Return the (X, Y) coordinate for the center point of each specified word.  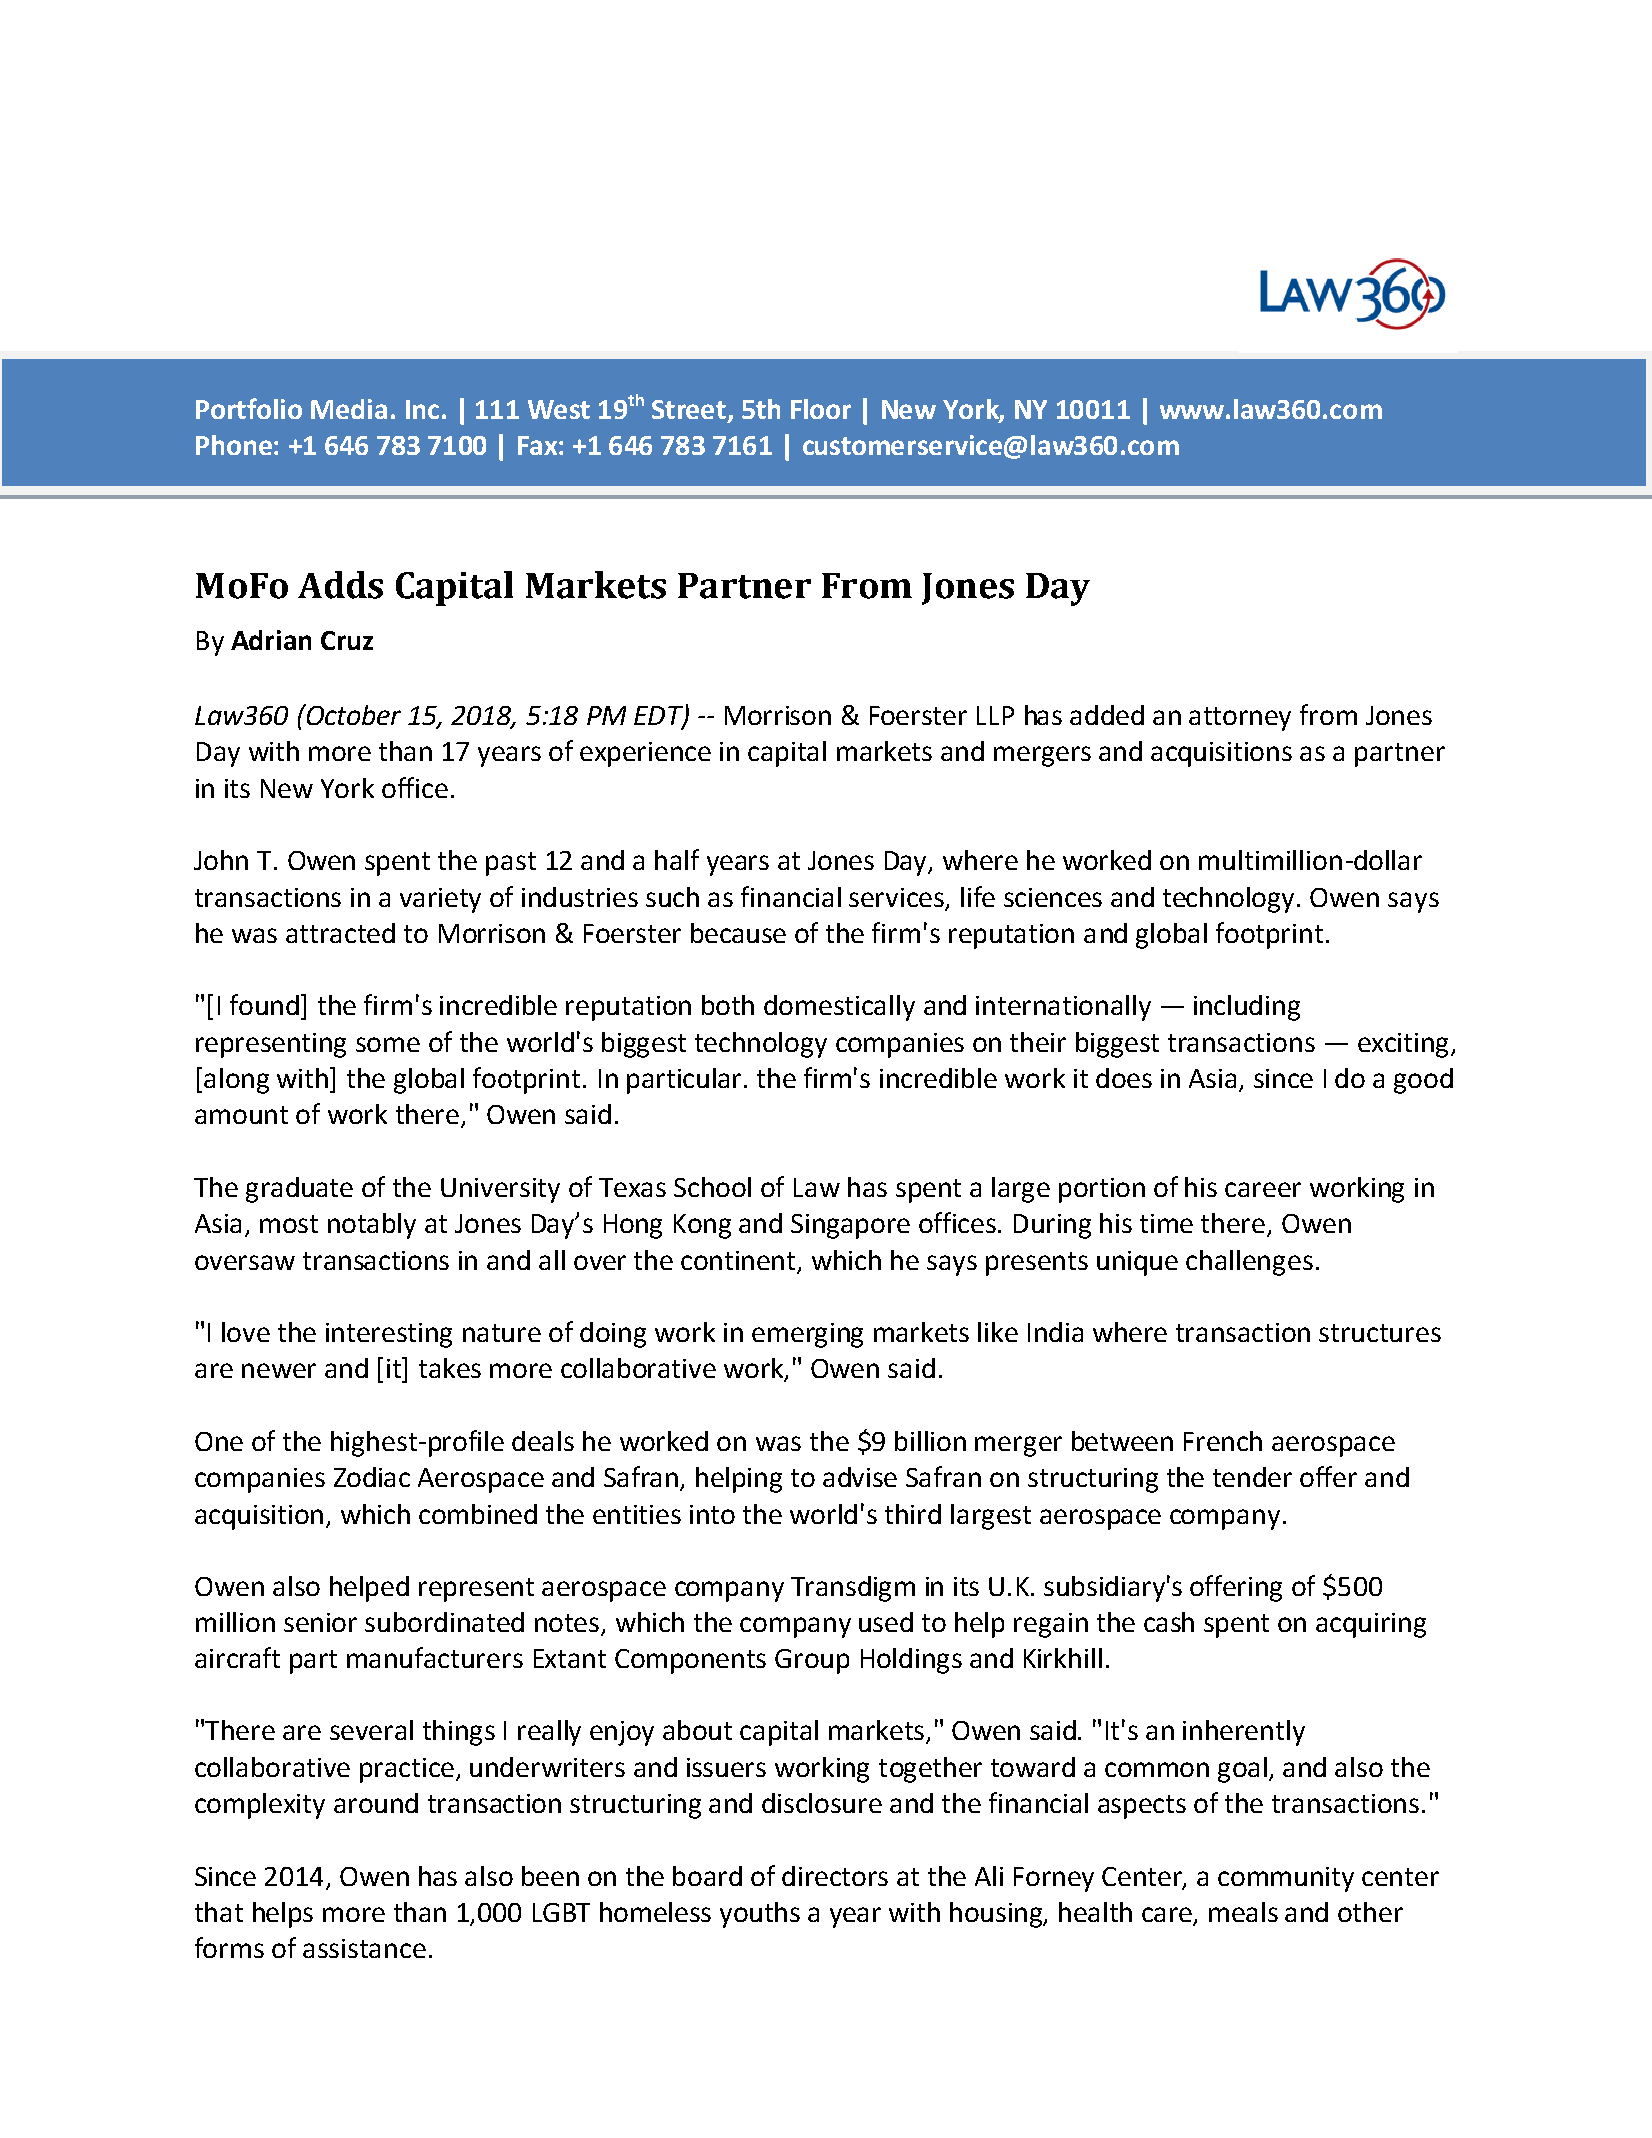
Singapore (850, 1226)
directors (835, 1876)
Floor (821, 409)
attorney (1240, 719)
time (1166, 1223)
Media (349, 409)
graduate (299, 1190)
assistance (364, 1948)
